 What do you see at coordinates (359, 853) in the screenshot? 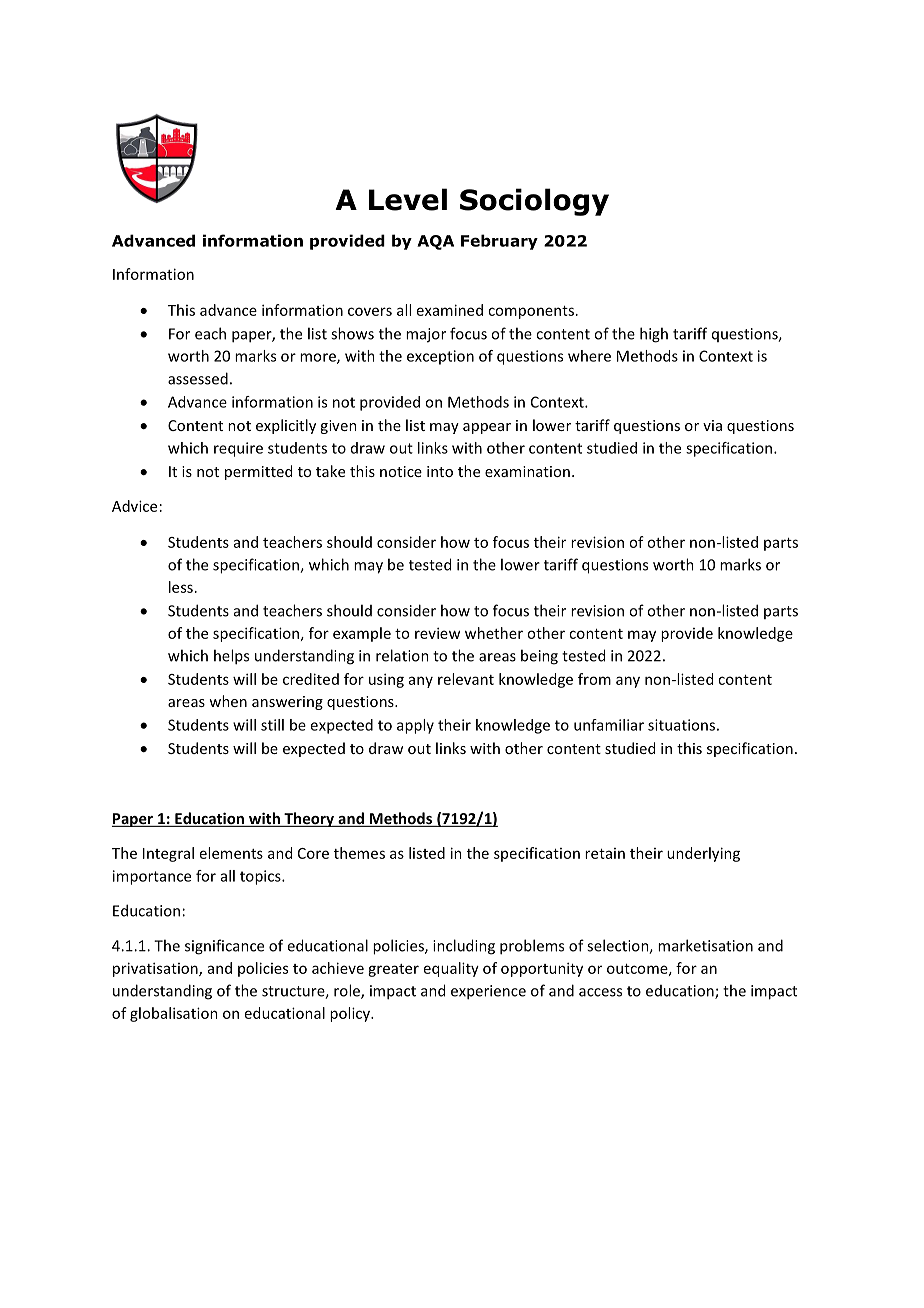
I see `themes` at bounding box center [359, 853].
